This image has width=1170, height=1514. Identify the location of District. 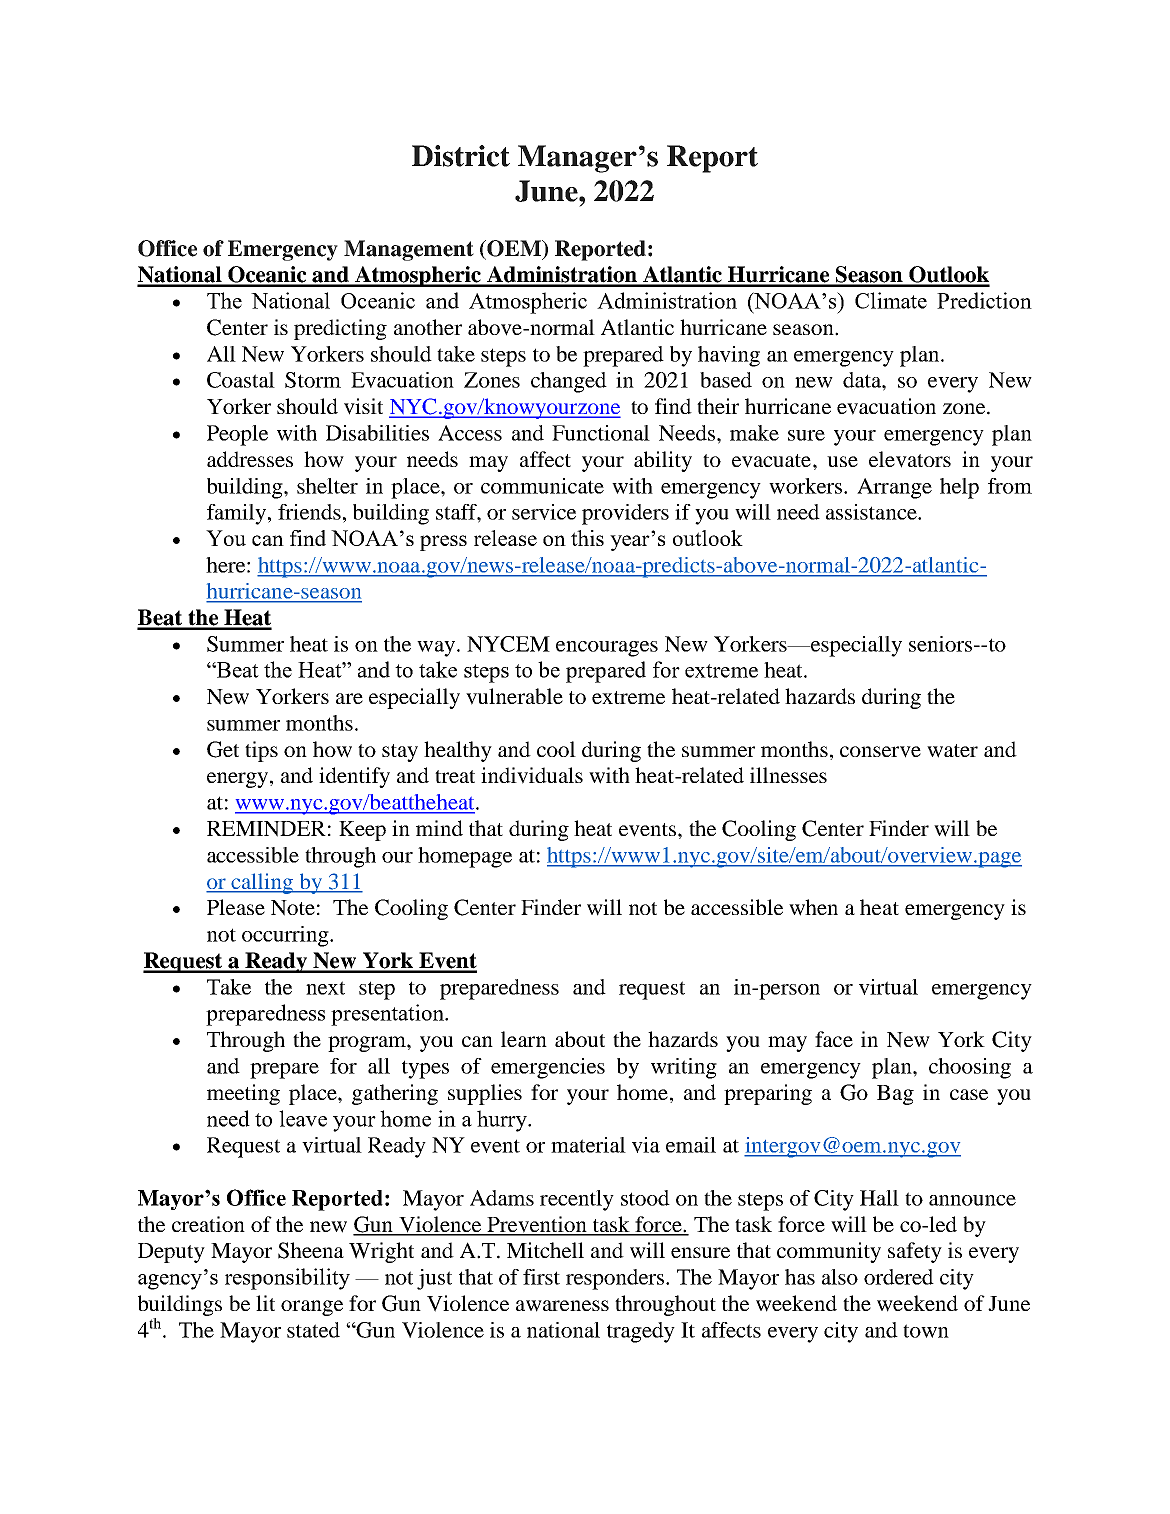
(461, 156).
